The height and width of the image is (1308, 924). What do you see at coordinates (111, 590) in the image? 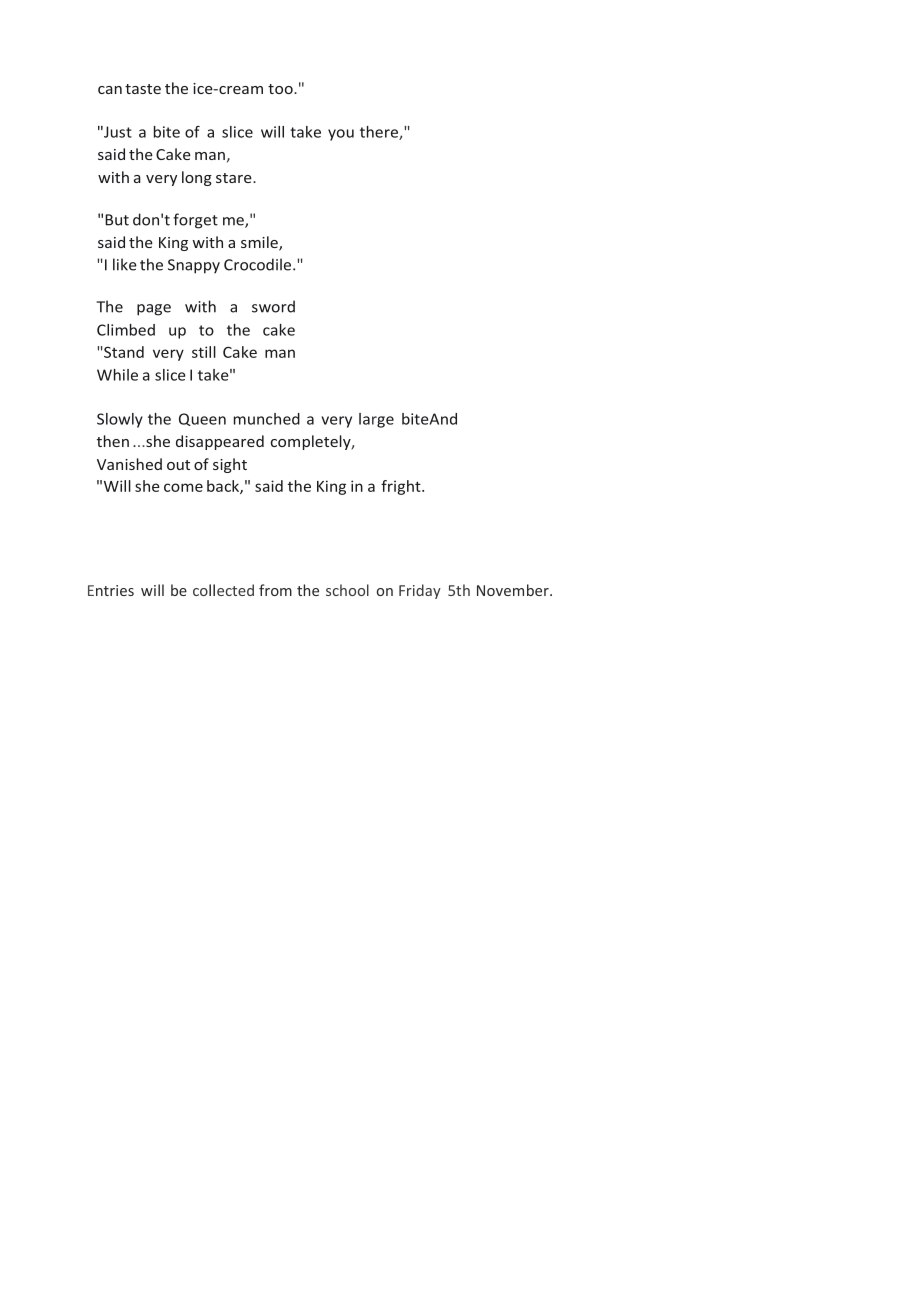
I see `Entries` at bounding box center [111, 590].
